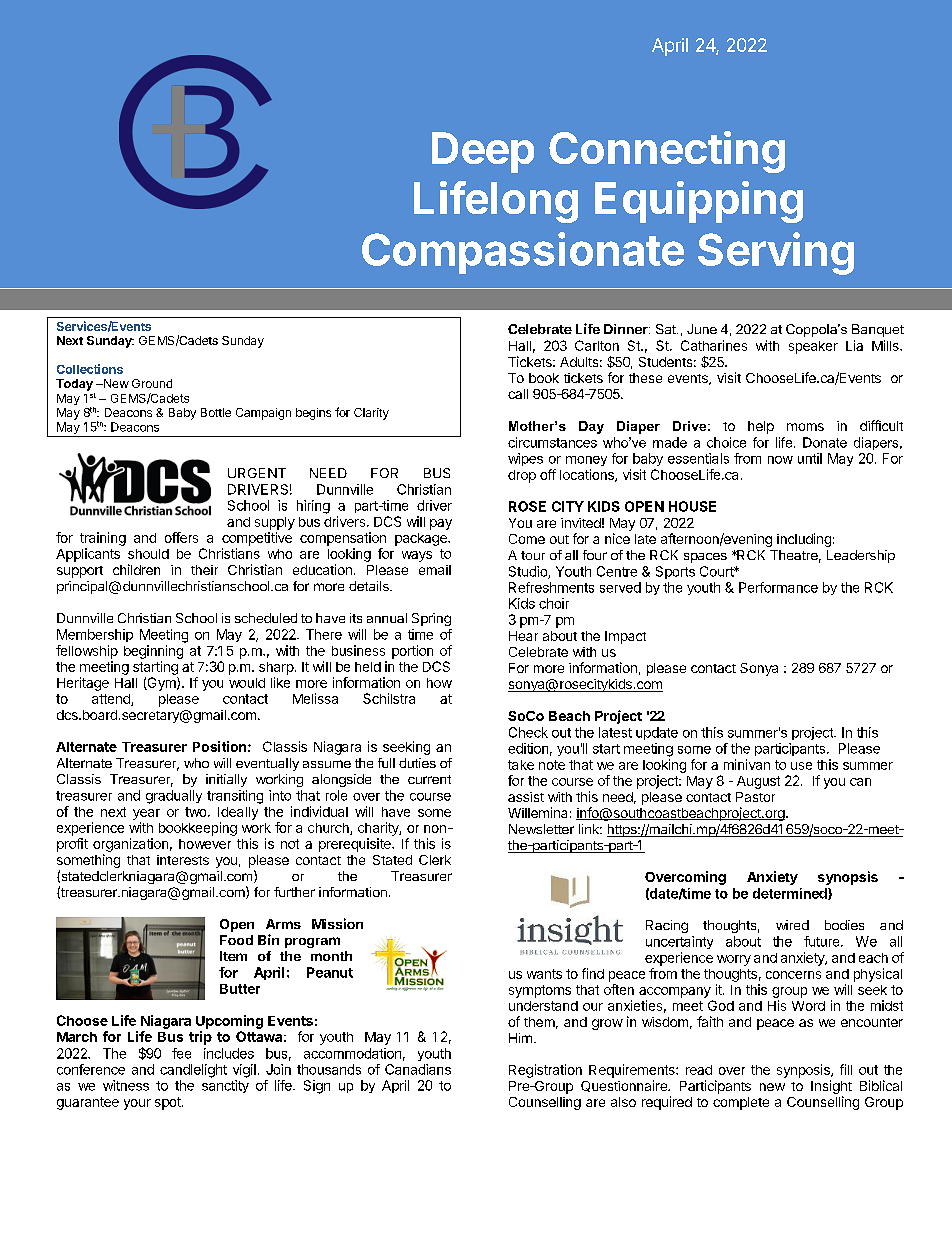 The height and width of the screenshot is (1233, 952). What do you see at coordinates (483, 152) in the screenshot?
I see `Deep` at bounding box center [483, 152].
